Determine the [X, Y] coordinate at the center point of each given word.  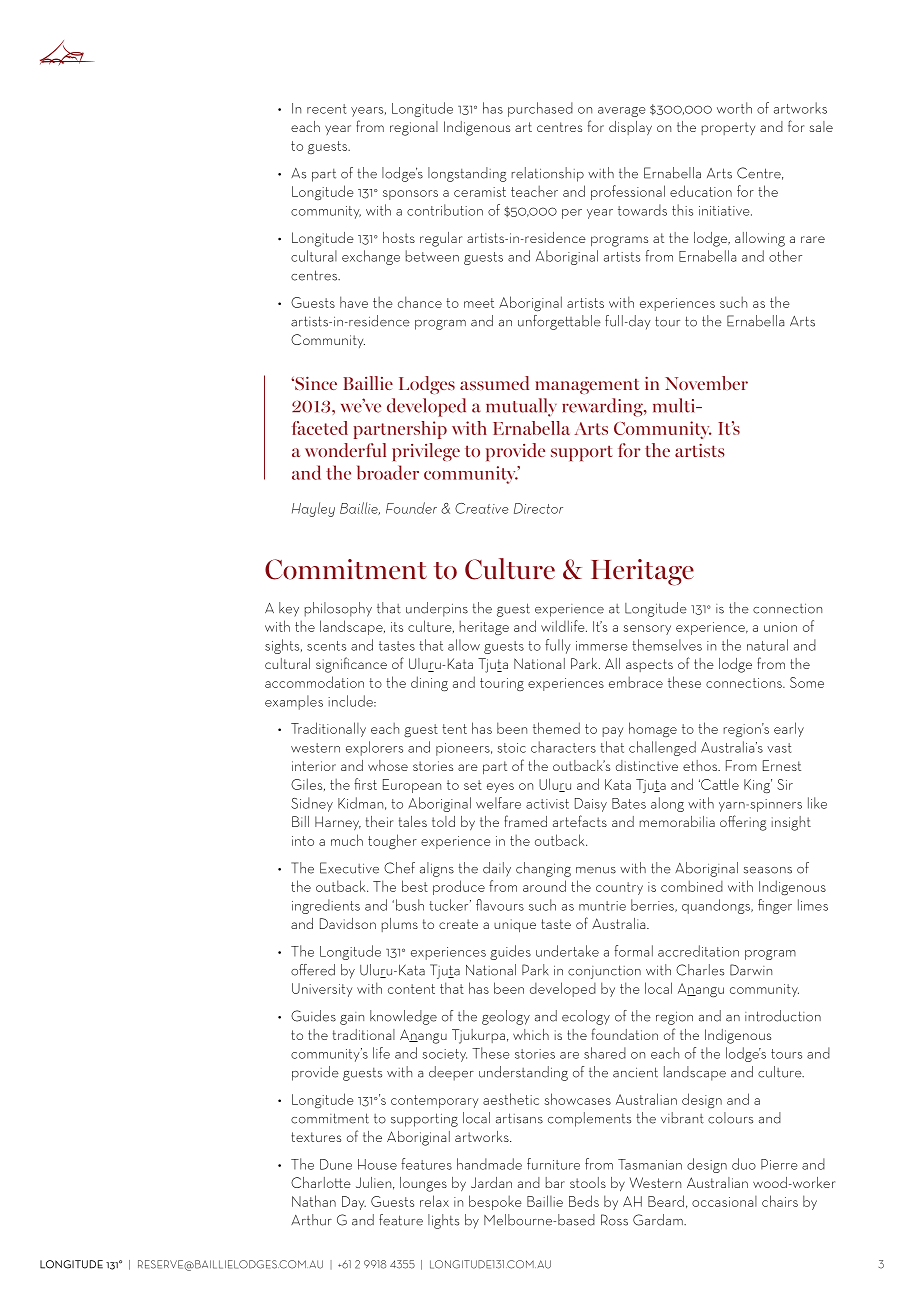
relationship [547, 174]
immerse [602, 646]
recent [326, 109]
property [728, 128]
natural [767, 645]
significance [351, 665]
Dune [336, 1164]
